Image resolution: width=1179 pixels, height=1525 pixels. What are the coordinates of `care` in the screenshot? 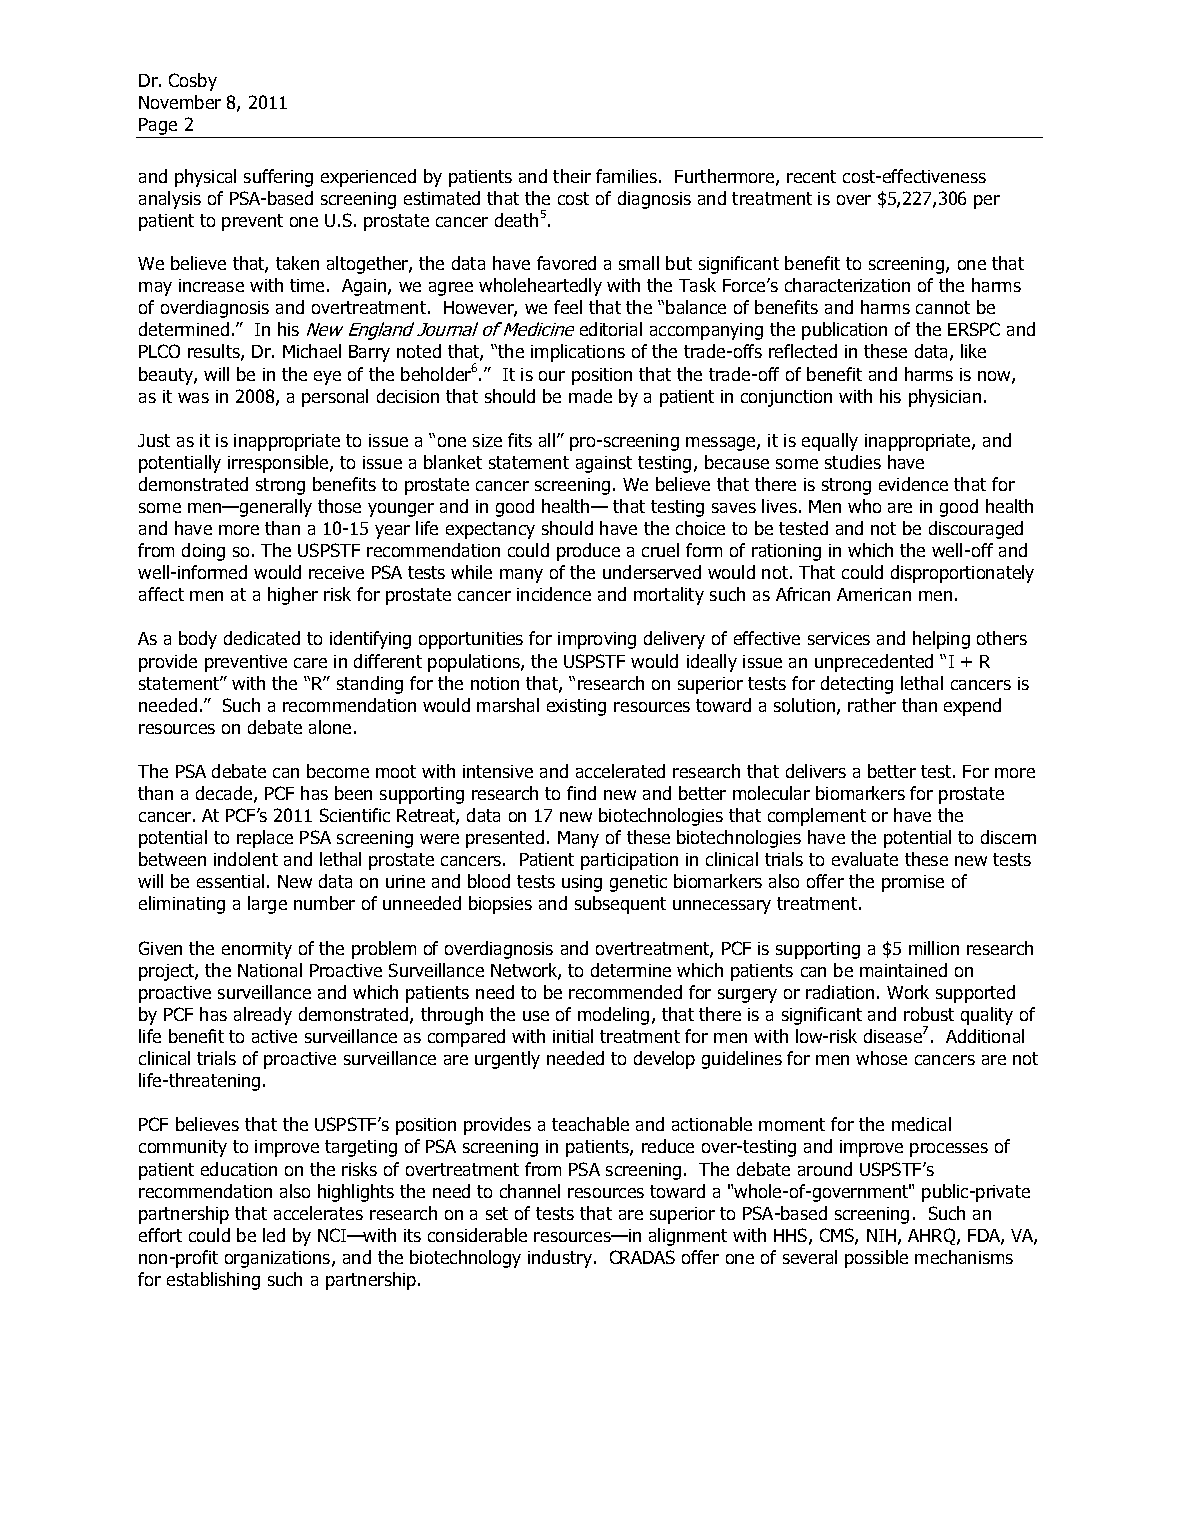 It's located at (310, 663).
